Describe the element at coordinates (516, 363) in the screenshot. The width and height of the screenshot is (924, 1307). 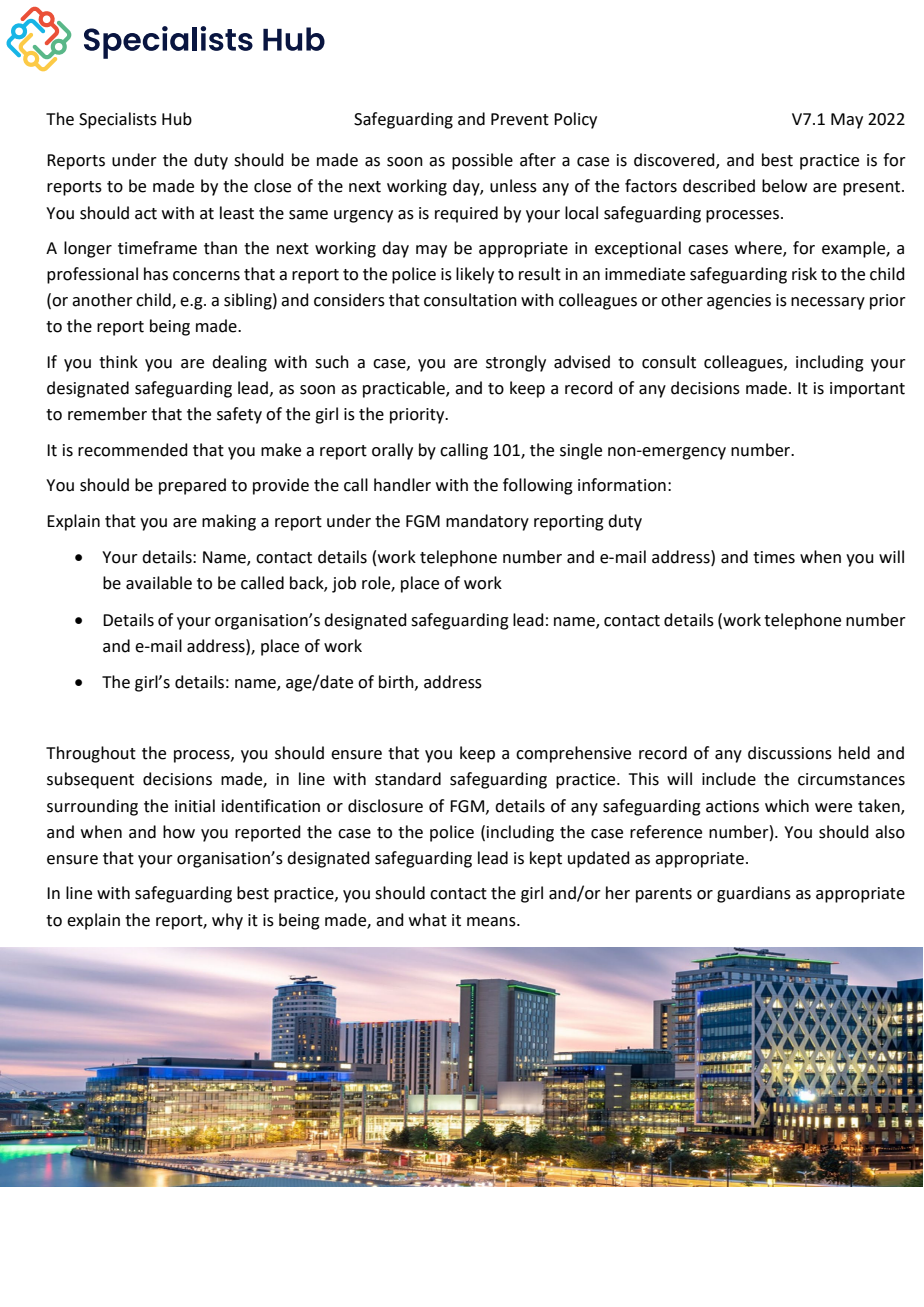
I see `strongly` at that location.
